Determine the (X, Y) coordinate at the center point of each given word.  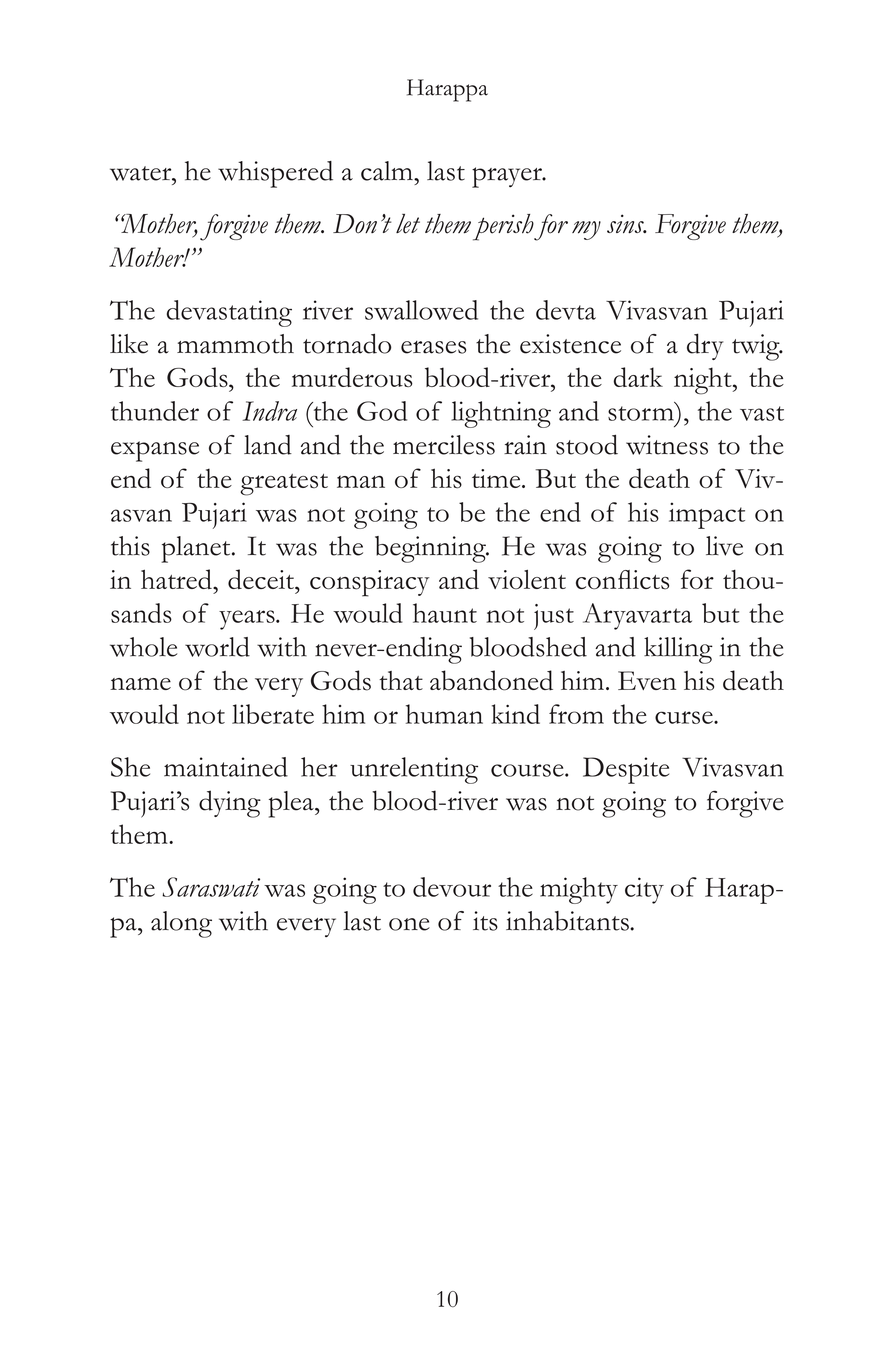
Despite (626, 770)
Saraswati (211, 887)
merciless (444, 445)
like (129, 344)
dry (705, 346)
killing (678, 650)
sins (626, 224)
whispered (275, 174)
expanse (155, 451)
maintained (226, 767)
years (248, 620)
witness (667, 445)
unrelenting (414, 770)
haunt (445, 613)
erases (433, 347)
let (408, 224)
